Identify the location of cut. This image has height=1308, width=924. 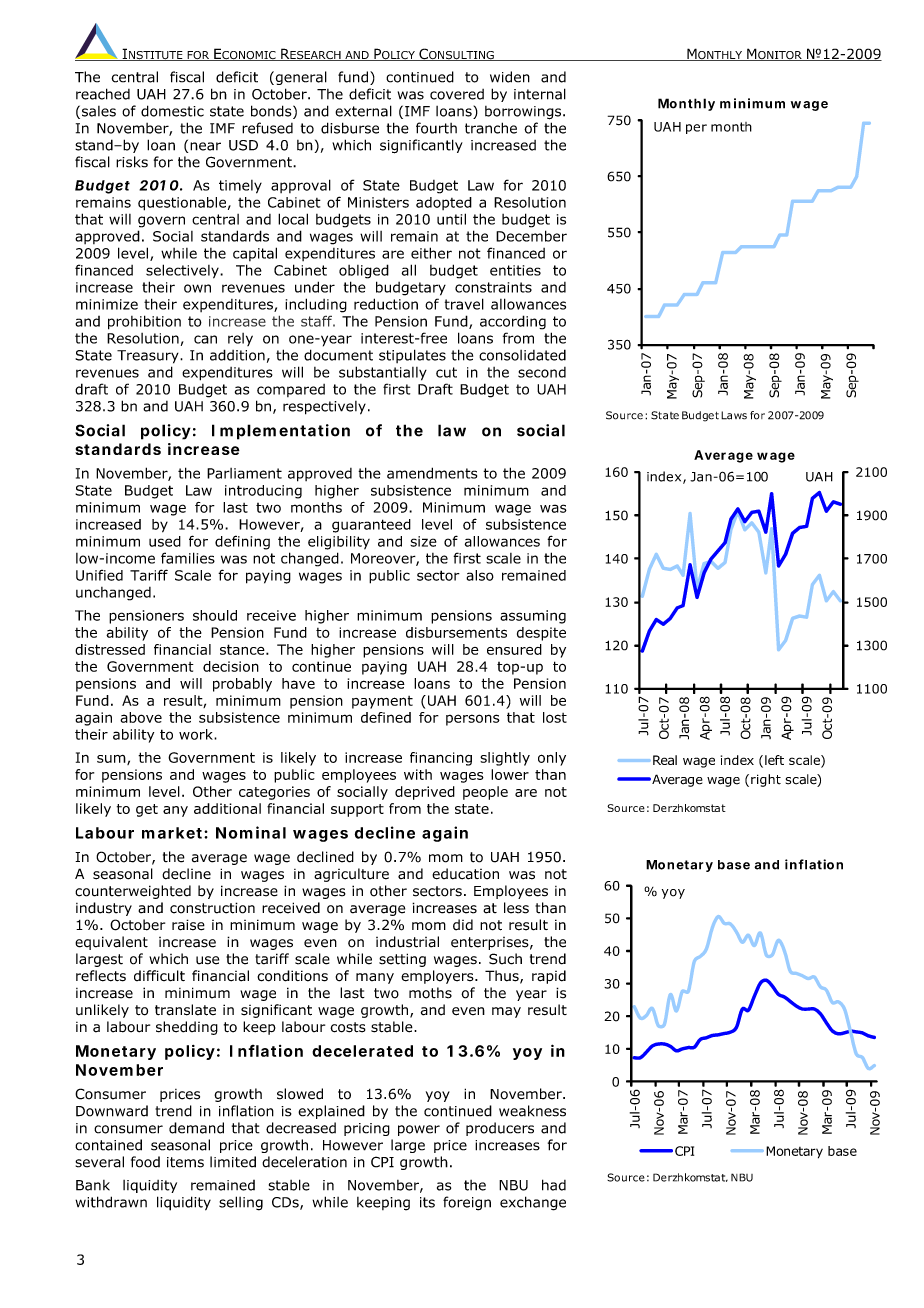
(446, 372).
